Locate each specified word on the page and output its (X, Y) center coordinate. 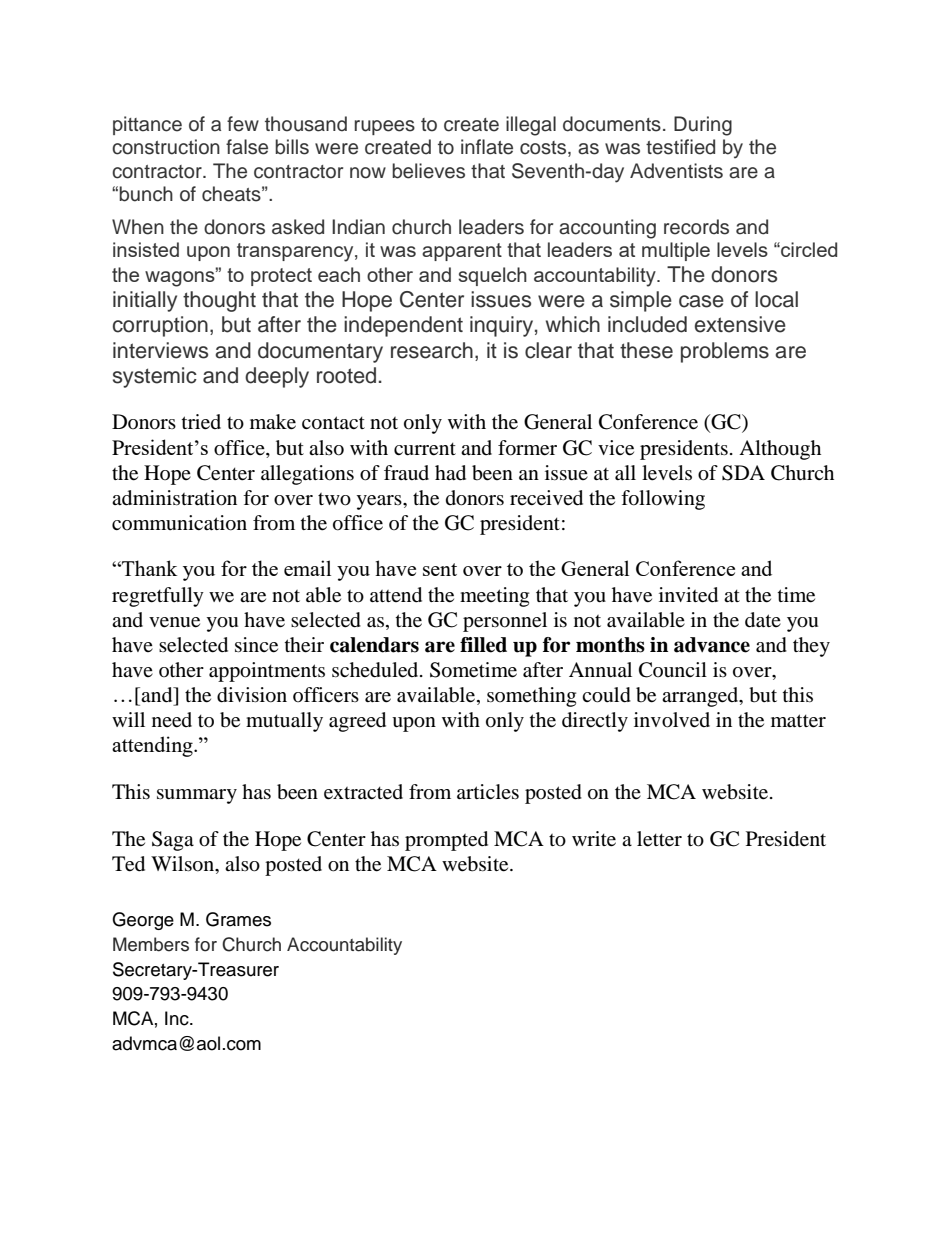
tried (201, 422)
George (143, 921)
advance (712, 645)
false (247, 147)
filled (483, 645)
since (256, 645)
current (425, 449)
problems (725, 352)
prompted (446, 841)
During (703, 126)
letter (659, 839)
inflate (487, 147)
